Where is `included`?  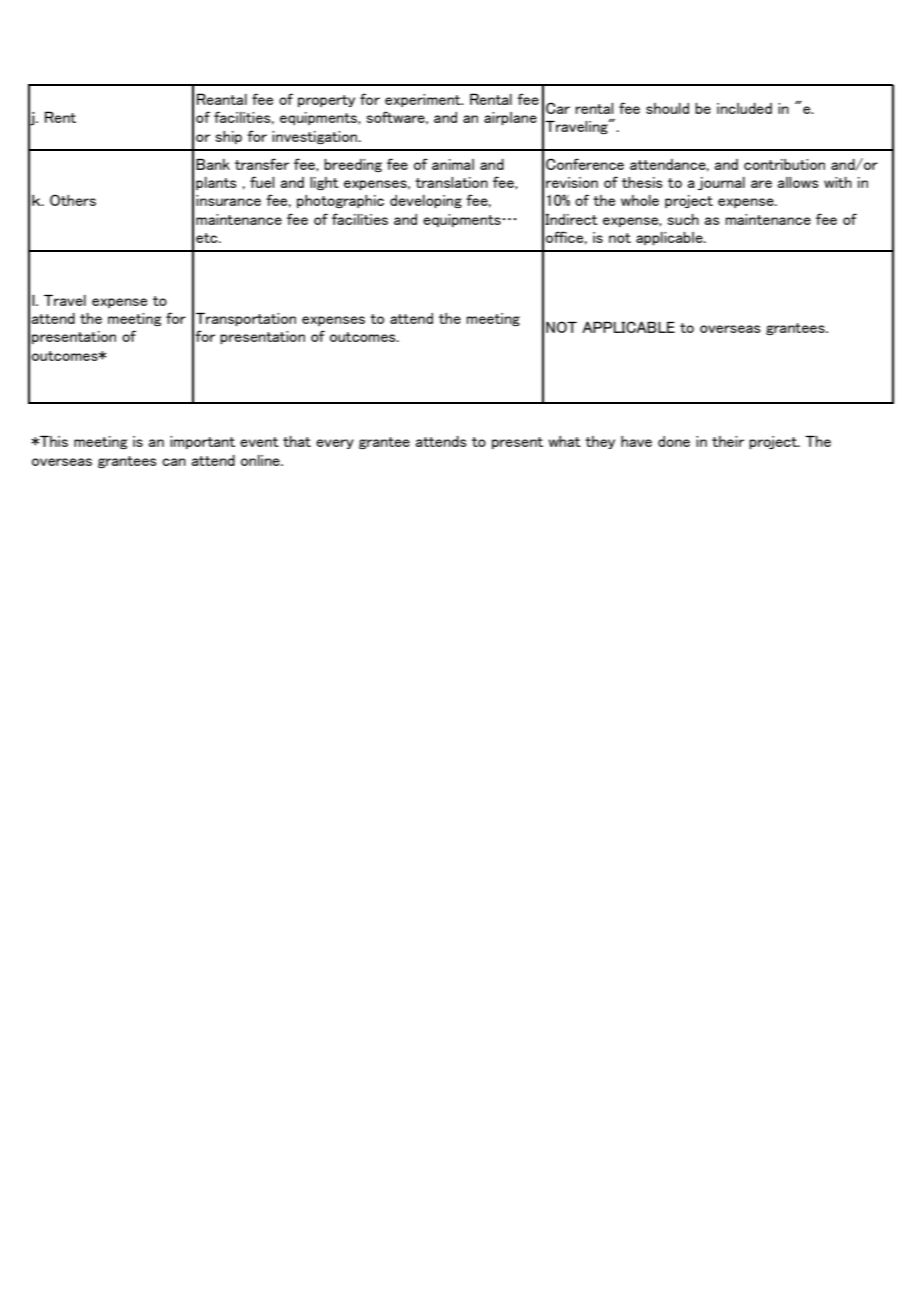
included is located at coordinates (744, 108).
